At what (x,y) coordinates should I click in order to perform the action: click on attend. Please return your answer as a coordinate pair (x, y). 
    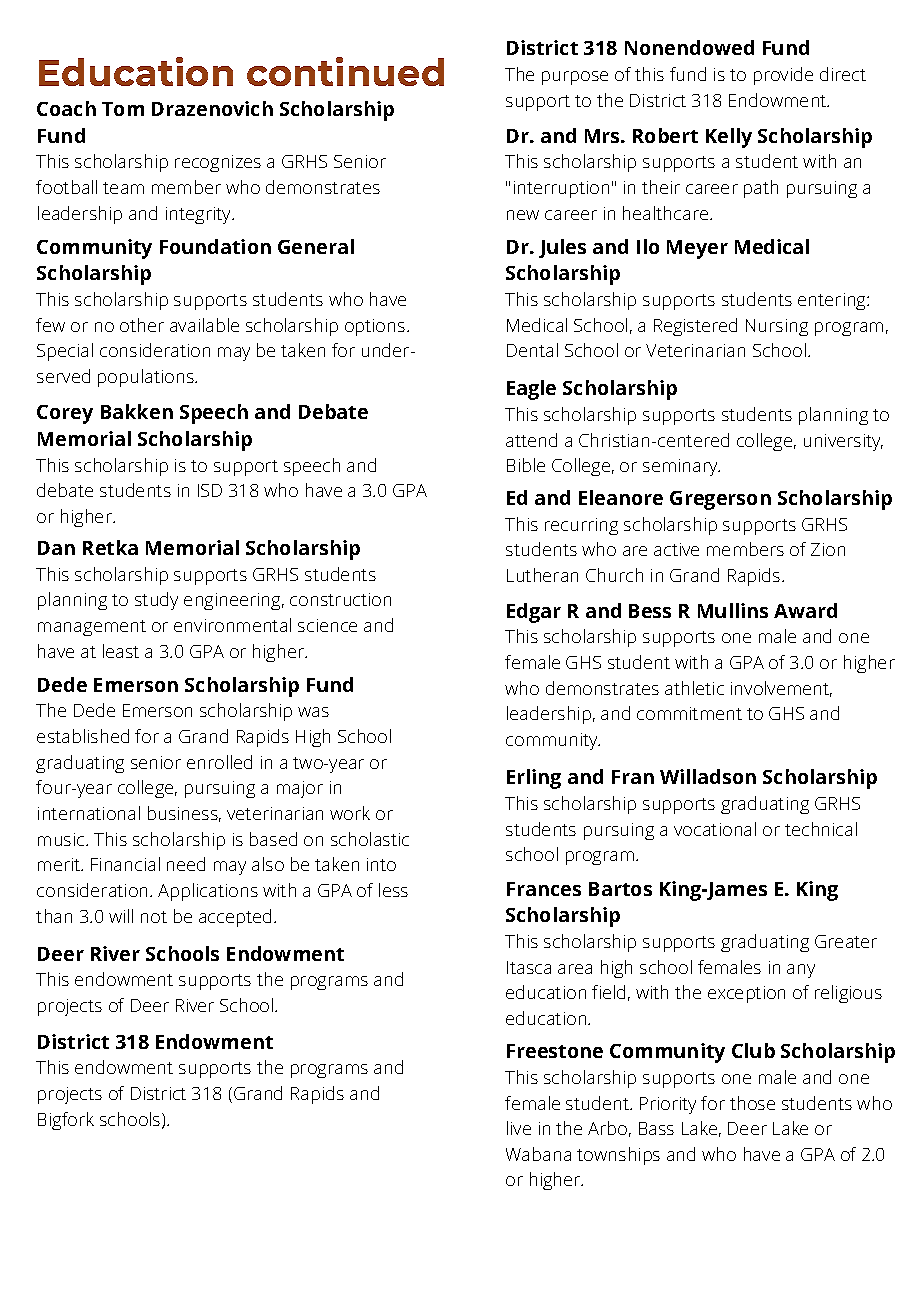
    Looking at the image, I should click on (531, 440).
